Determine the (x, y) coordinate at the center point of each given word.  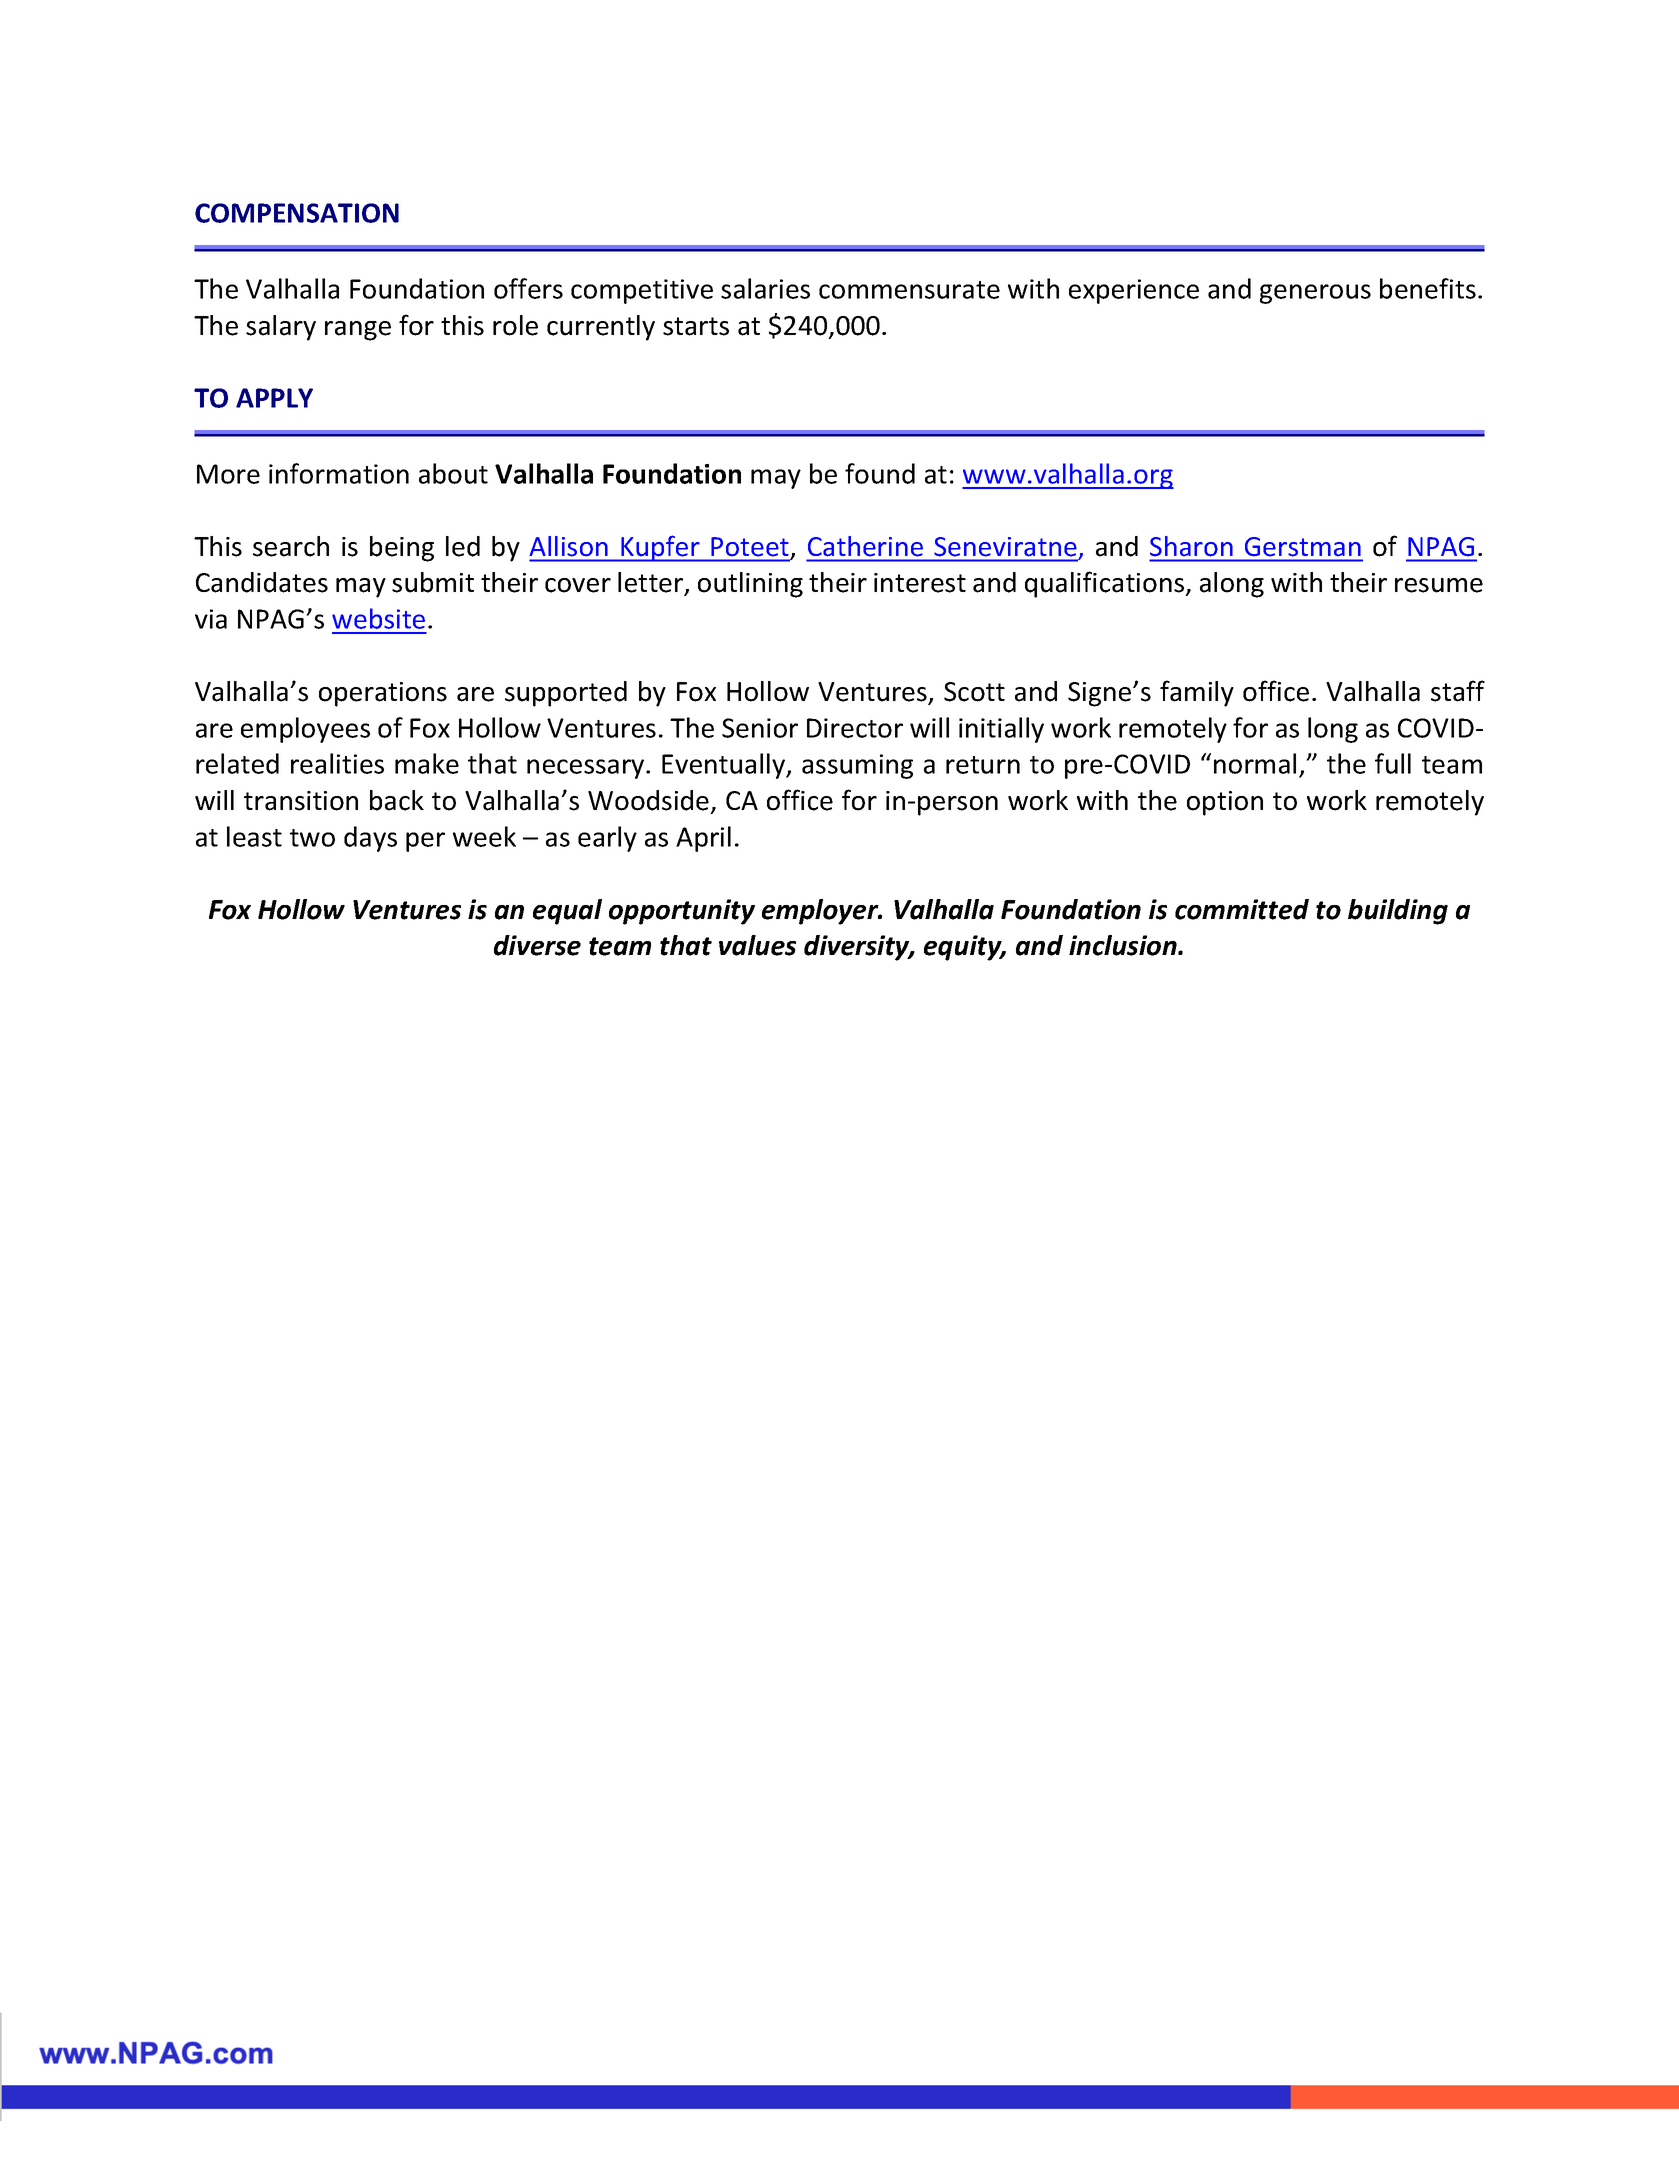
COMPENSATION (297, 213)
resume (1439, 585)
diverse (537, 945)
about (453, 473)
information (339, 473)
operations (383, 694)
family (1197, 693)
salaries (765, 288)
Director (855, 728)
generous (1315, 294)
